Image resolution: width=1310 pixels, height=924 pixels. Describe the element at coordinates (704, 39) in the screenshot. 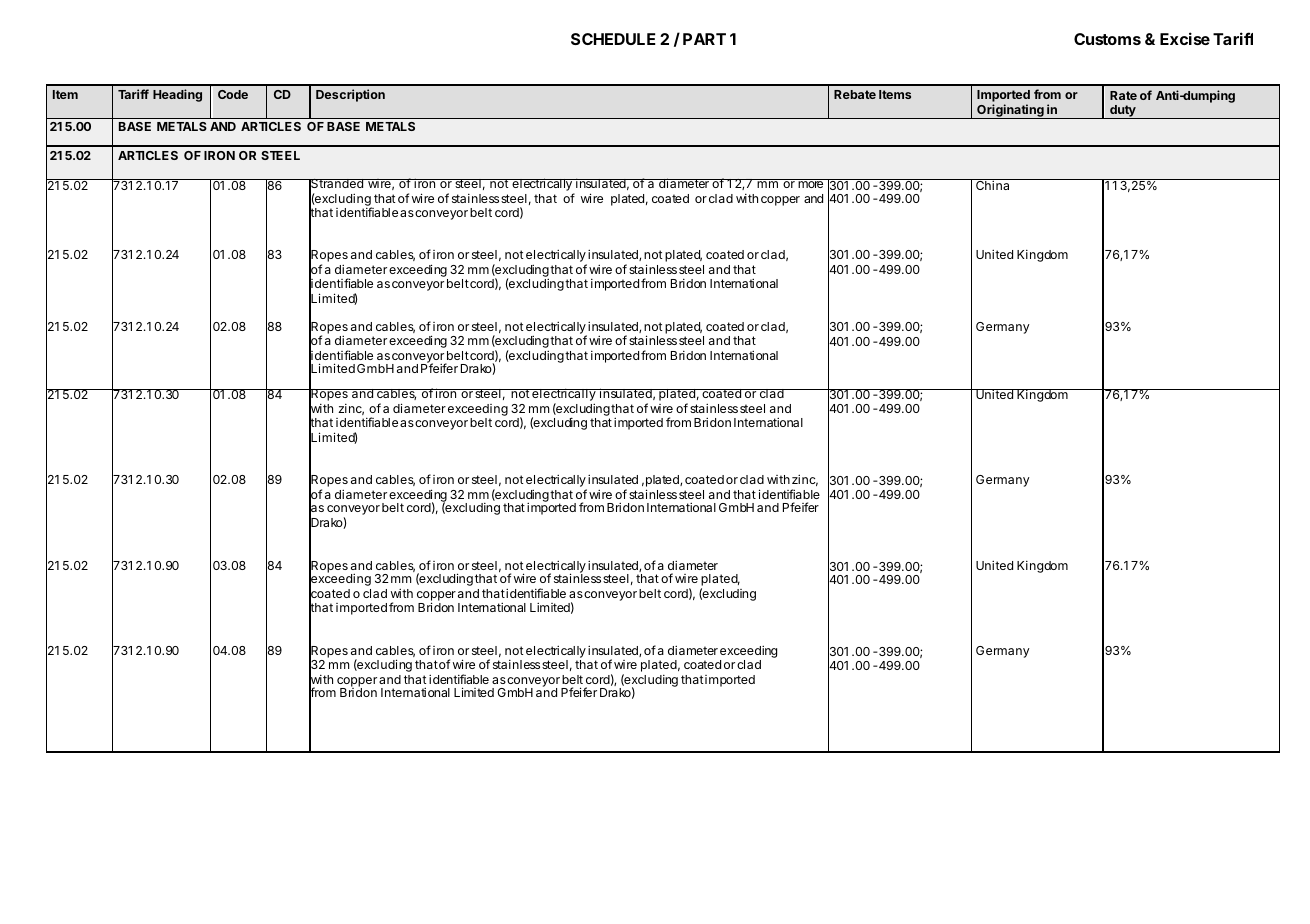

I see `PART` at that location.
